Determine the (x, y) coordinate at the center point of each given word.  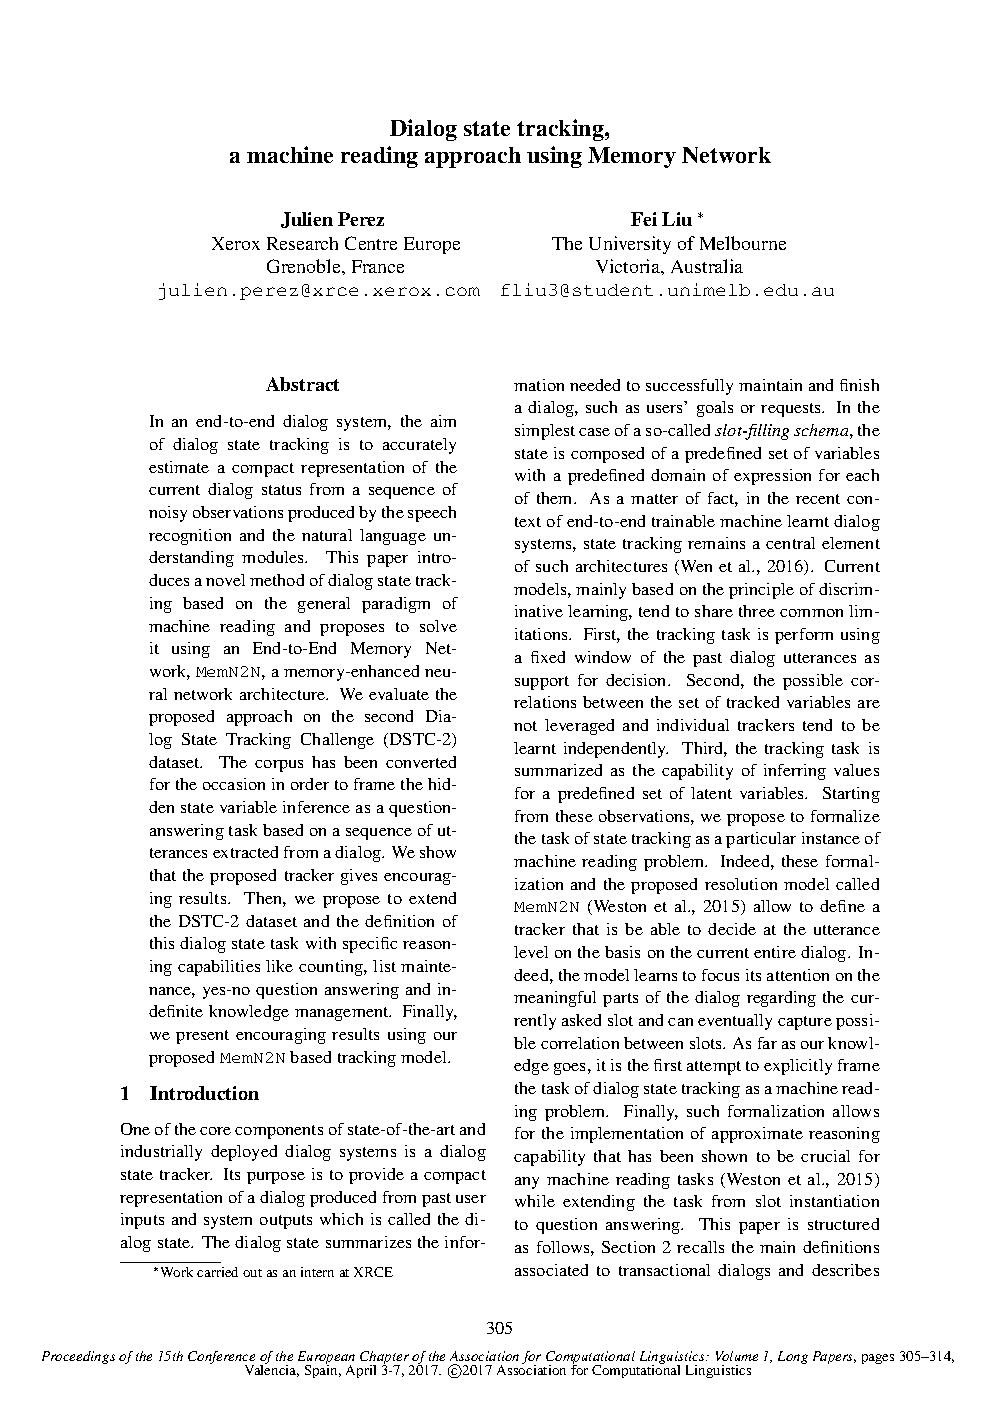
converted (421, 762)
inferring (795, 772)
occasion (234, 784)
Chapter (386, 1359)
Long (793, 1357)
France (378, 266)
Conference (221, 1359)
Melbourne (743, 243)
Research (302, 243)
